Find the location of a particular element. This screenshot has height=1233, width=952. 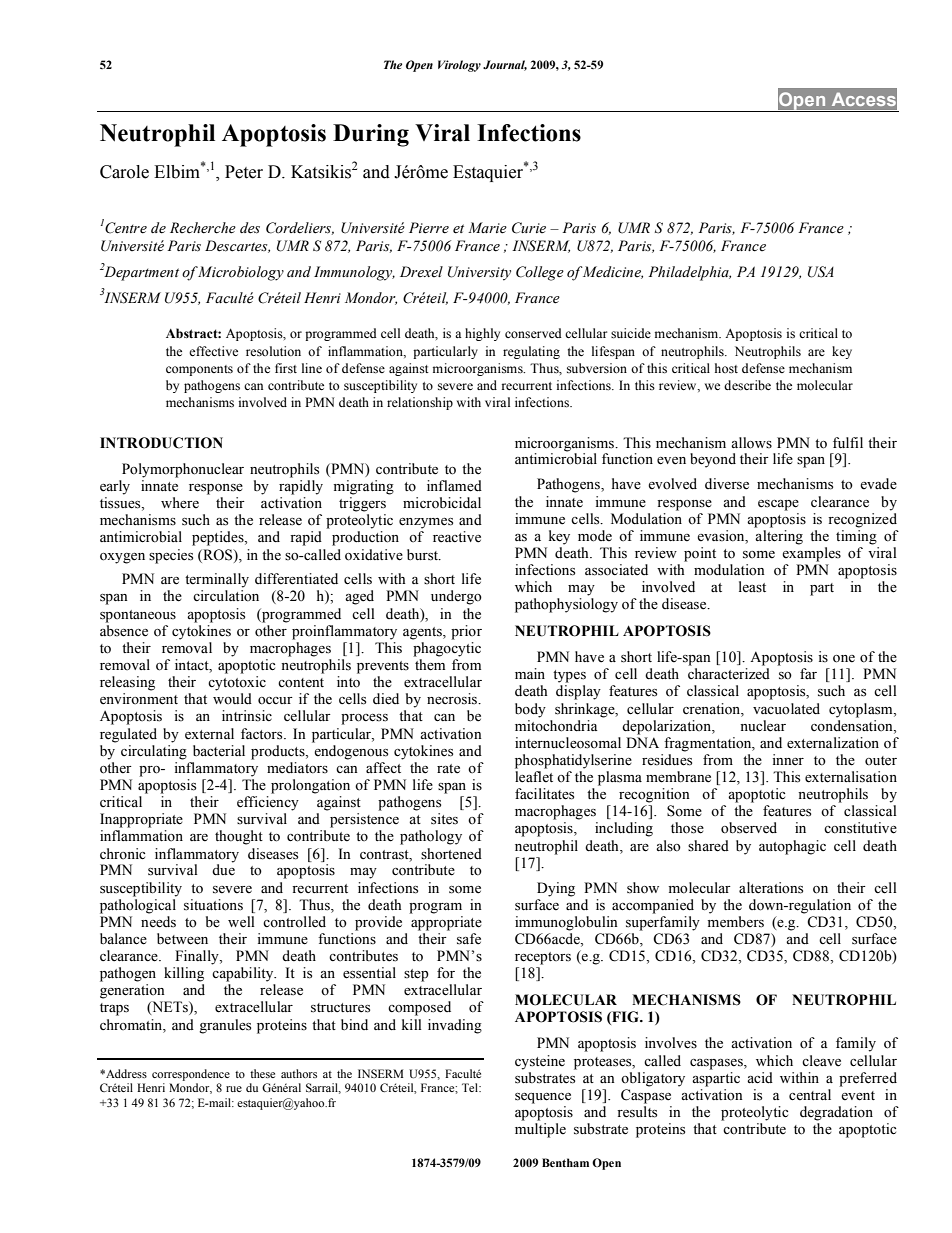

least is located at coordinates (752, 587).
